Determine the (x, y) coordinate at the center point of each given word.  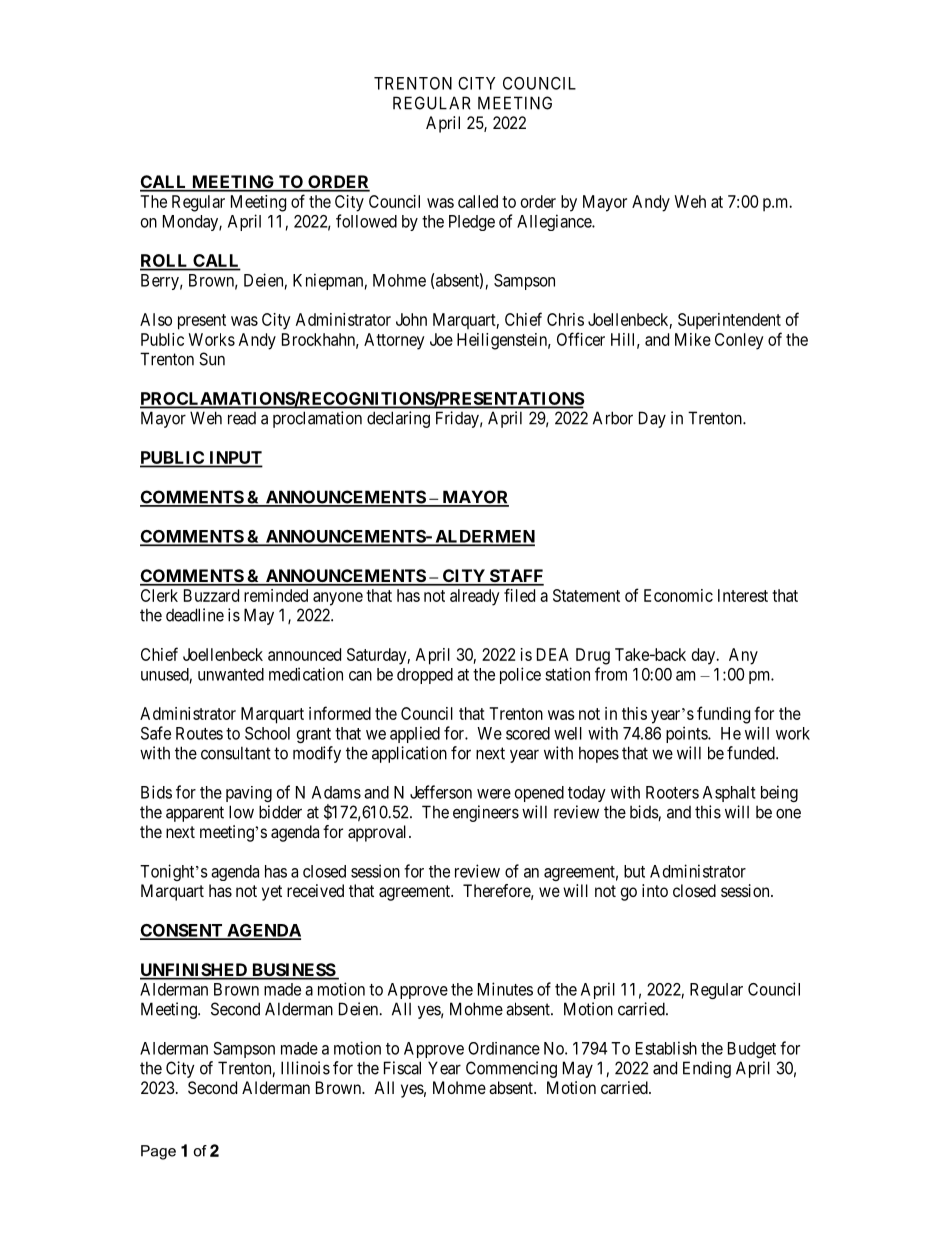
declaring (398, 419)
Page (158, 1152)
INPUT (235, 459)
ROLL (165, 262)
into (655, 890)
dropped (425, 676)
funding (723, 715)
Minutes (505, 989)
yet (272, 893)
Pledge (472, 223)
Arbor (613, 418)
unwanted (231, 674)
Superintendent (729, 321)
